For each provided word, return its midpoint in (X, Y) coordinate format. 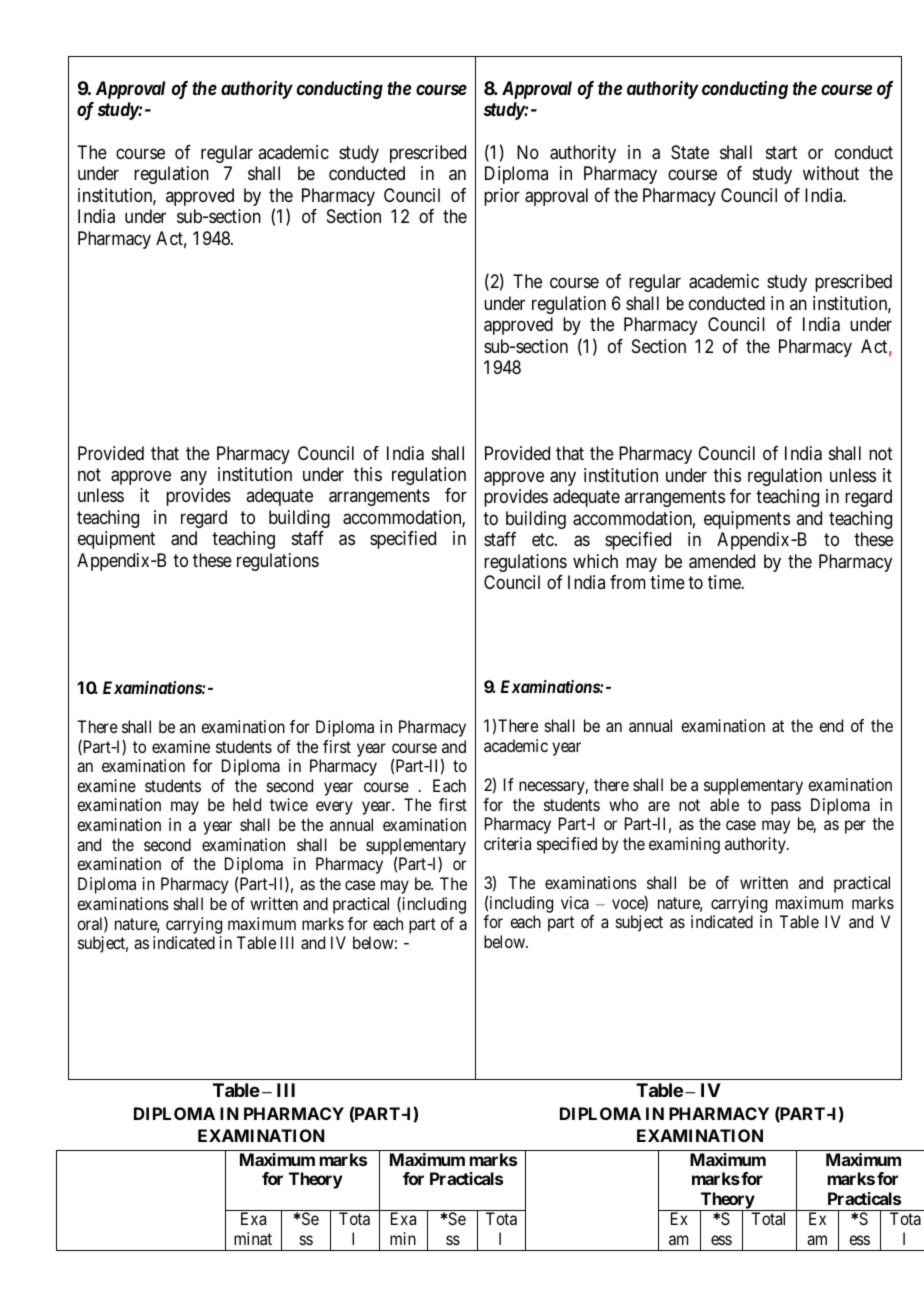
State (690, 152)
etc (544, 539)
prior (502, 197)
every (334, 808)
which (595, 561)
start (781, 153)
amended (722, 561)
